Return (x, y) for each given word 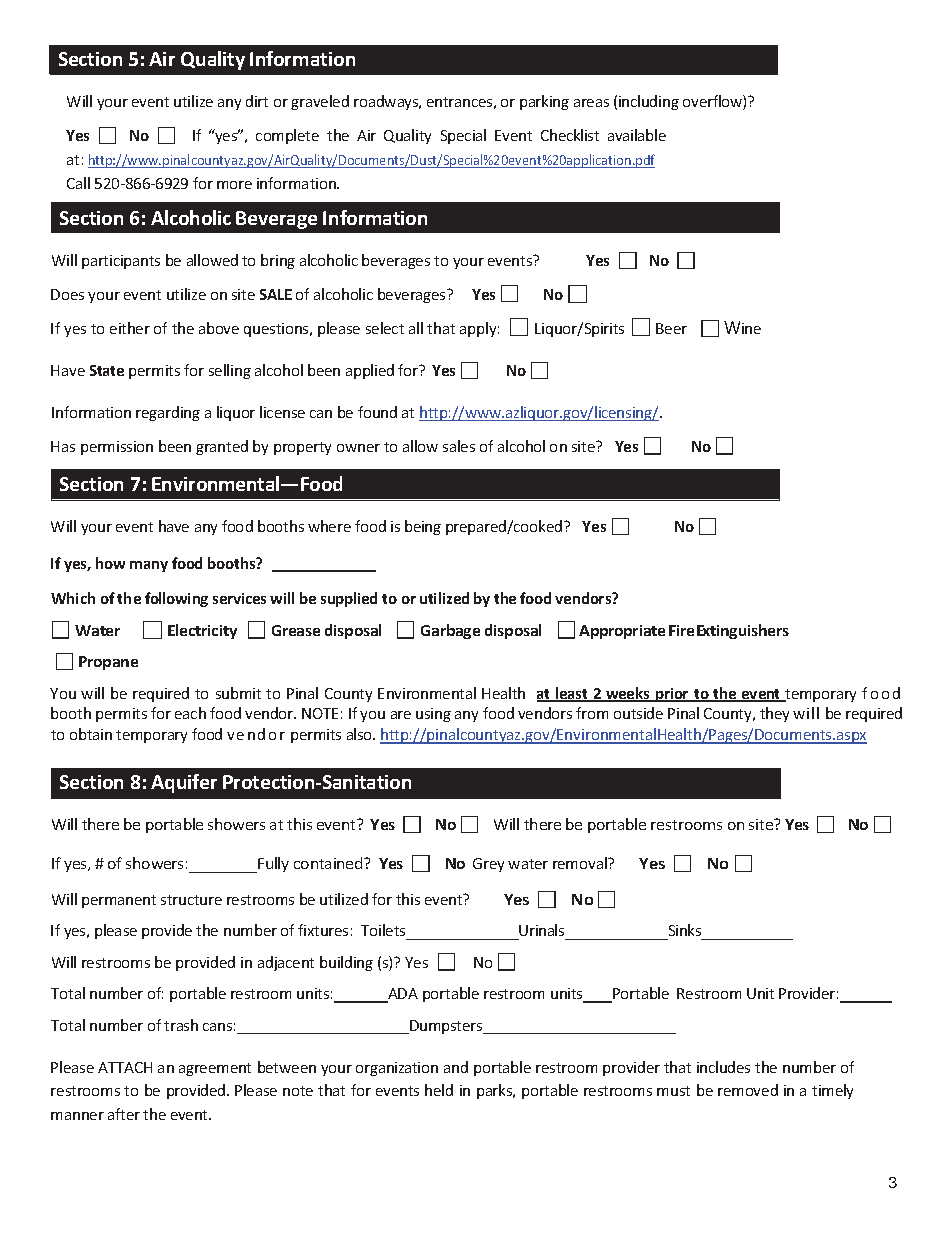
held (439, 1090)
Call (78, 183)
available (637, 135)
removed (748, 1090)
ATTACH (125, 1067)
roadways (387, 102)
